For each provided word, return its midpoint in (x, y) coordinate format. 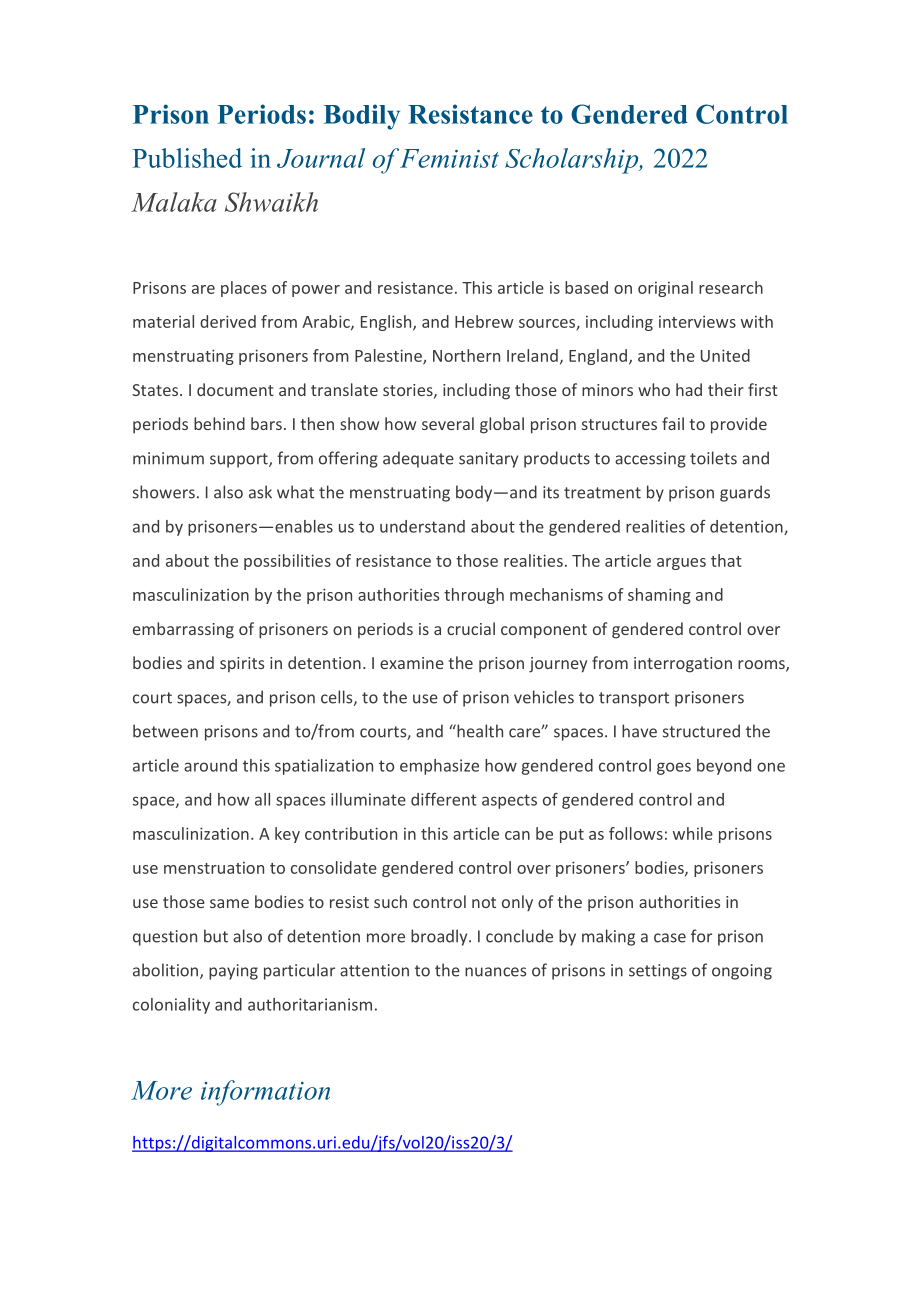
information (265, 1093)
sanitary (488, 460)
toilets (713, 458)
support (240, 460)
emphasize (439, 767)
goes (674, 768)
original (665, 289)
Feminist (449, 158)
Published (187, 158)
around (210, 765)
